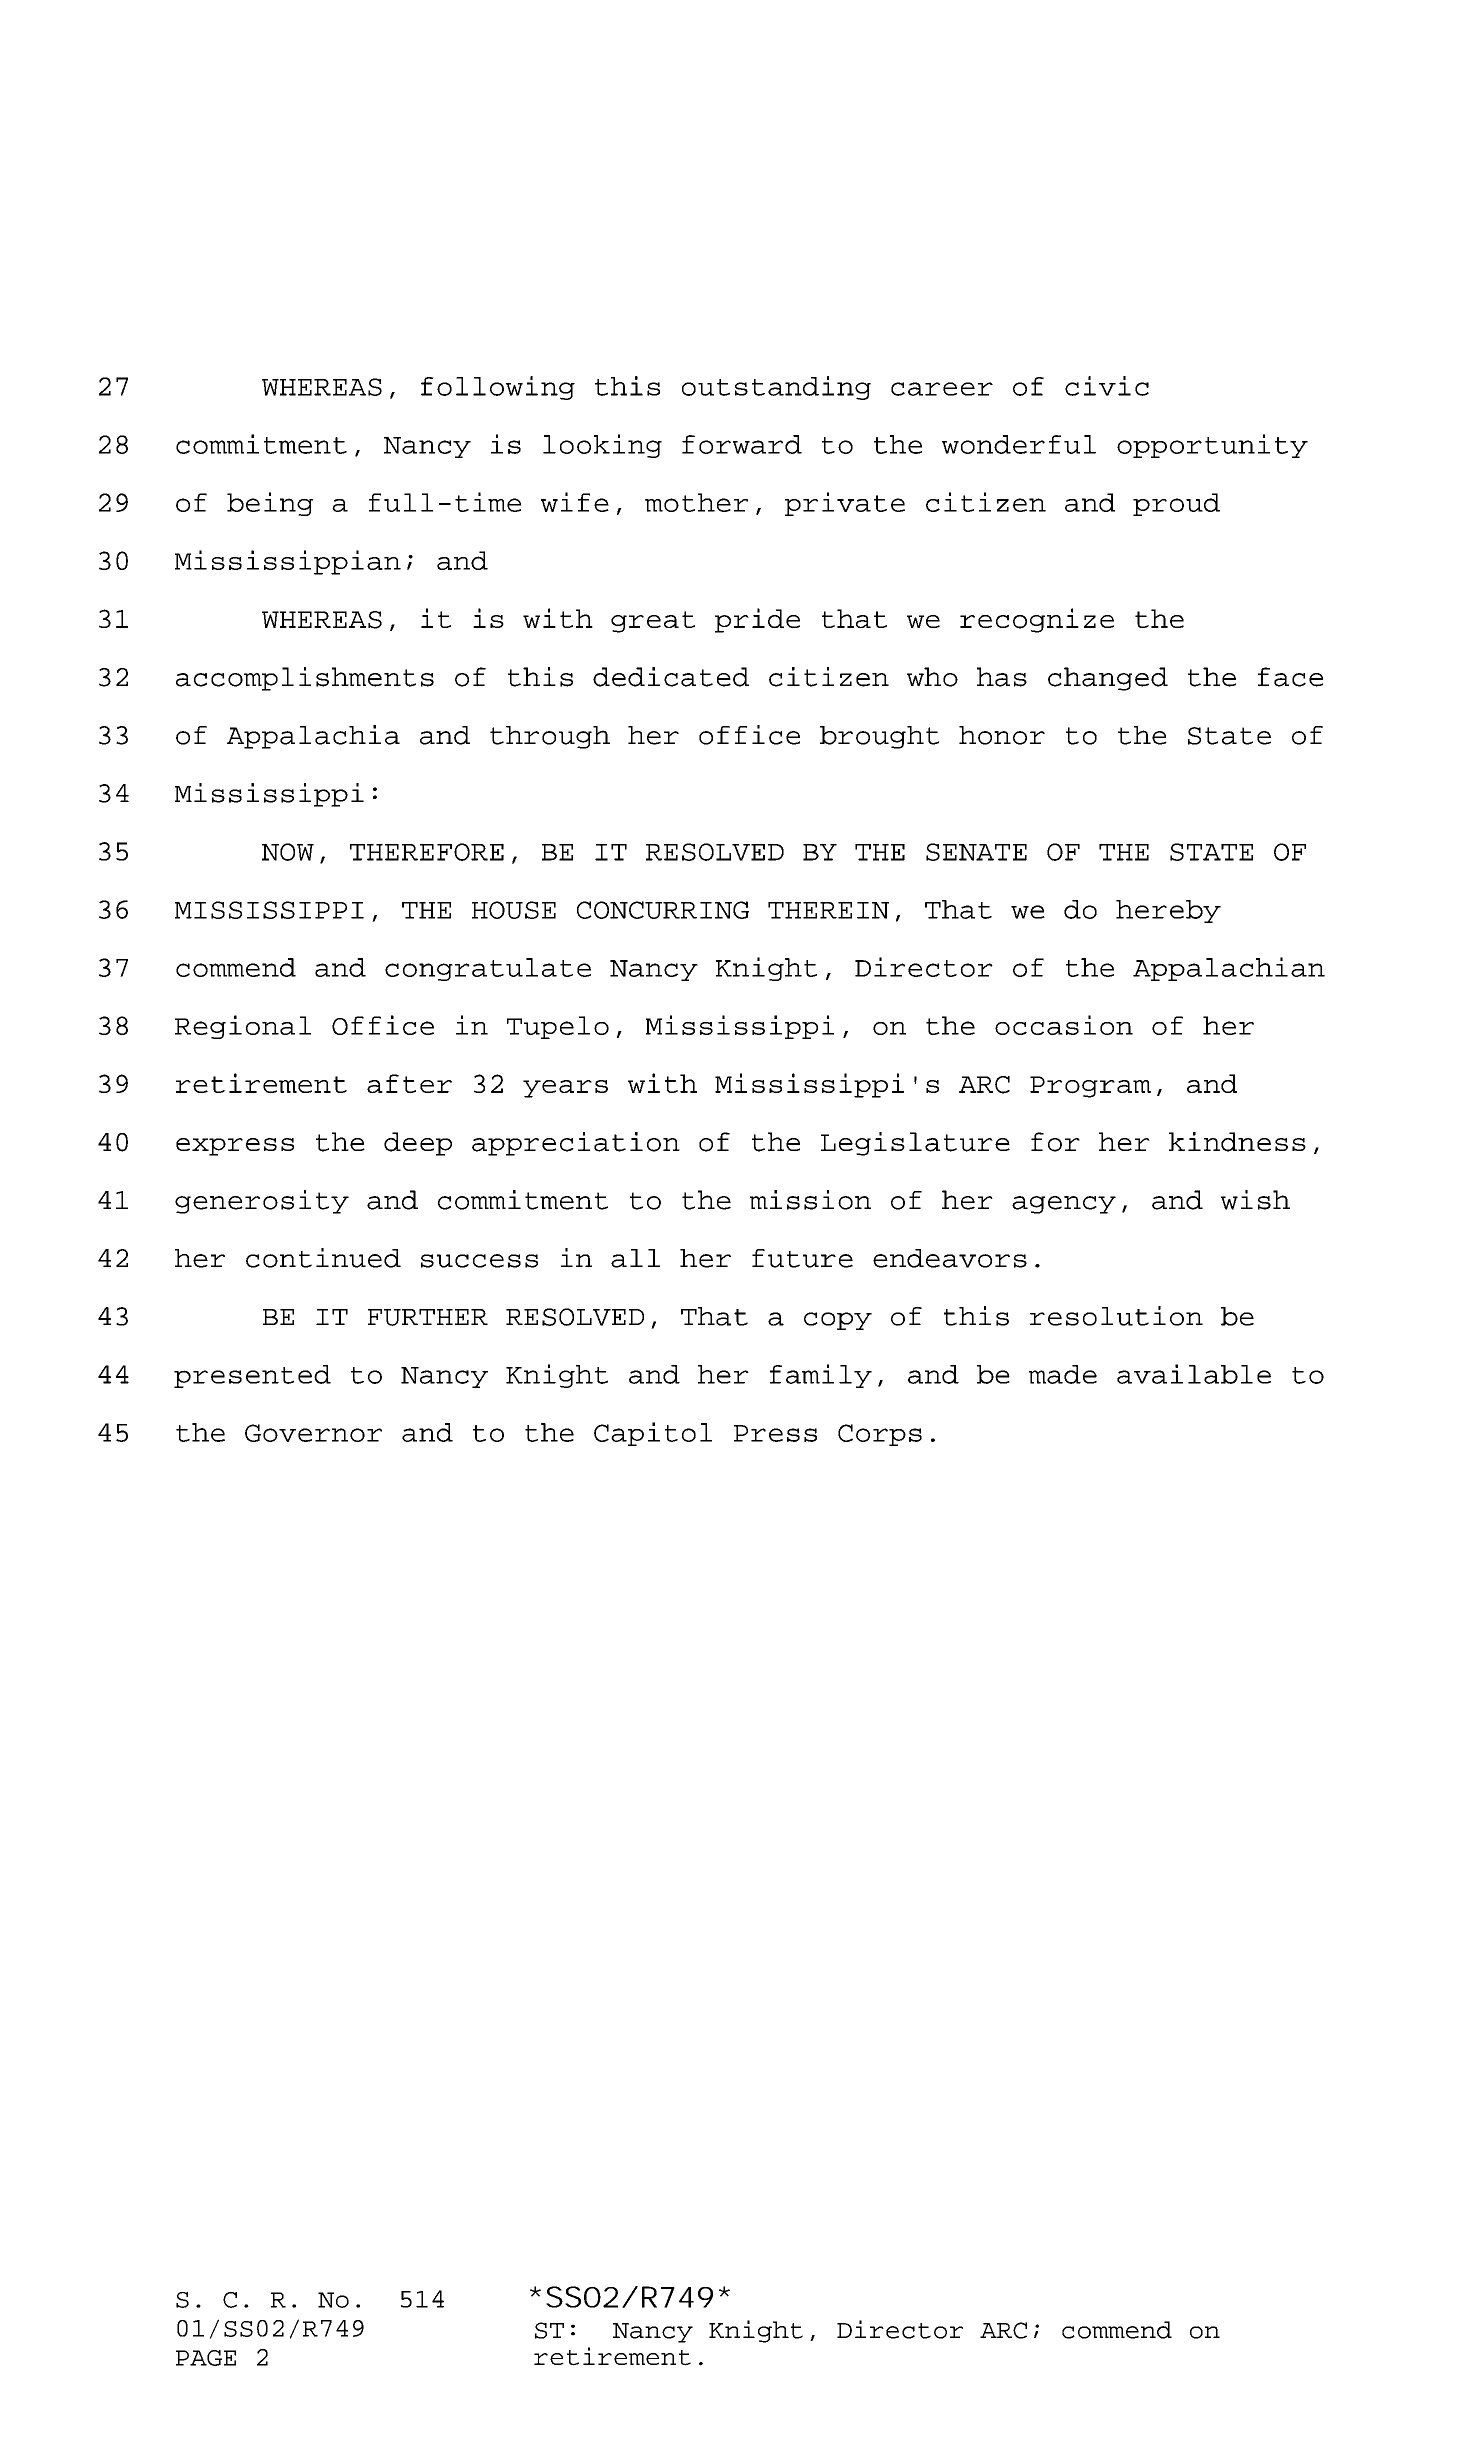  Describe the element at coordinates (206, 2358) in the document. I see `PAGE` at that location.
